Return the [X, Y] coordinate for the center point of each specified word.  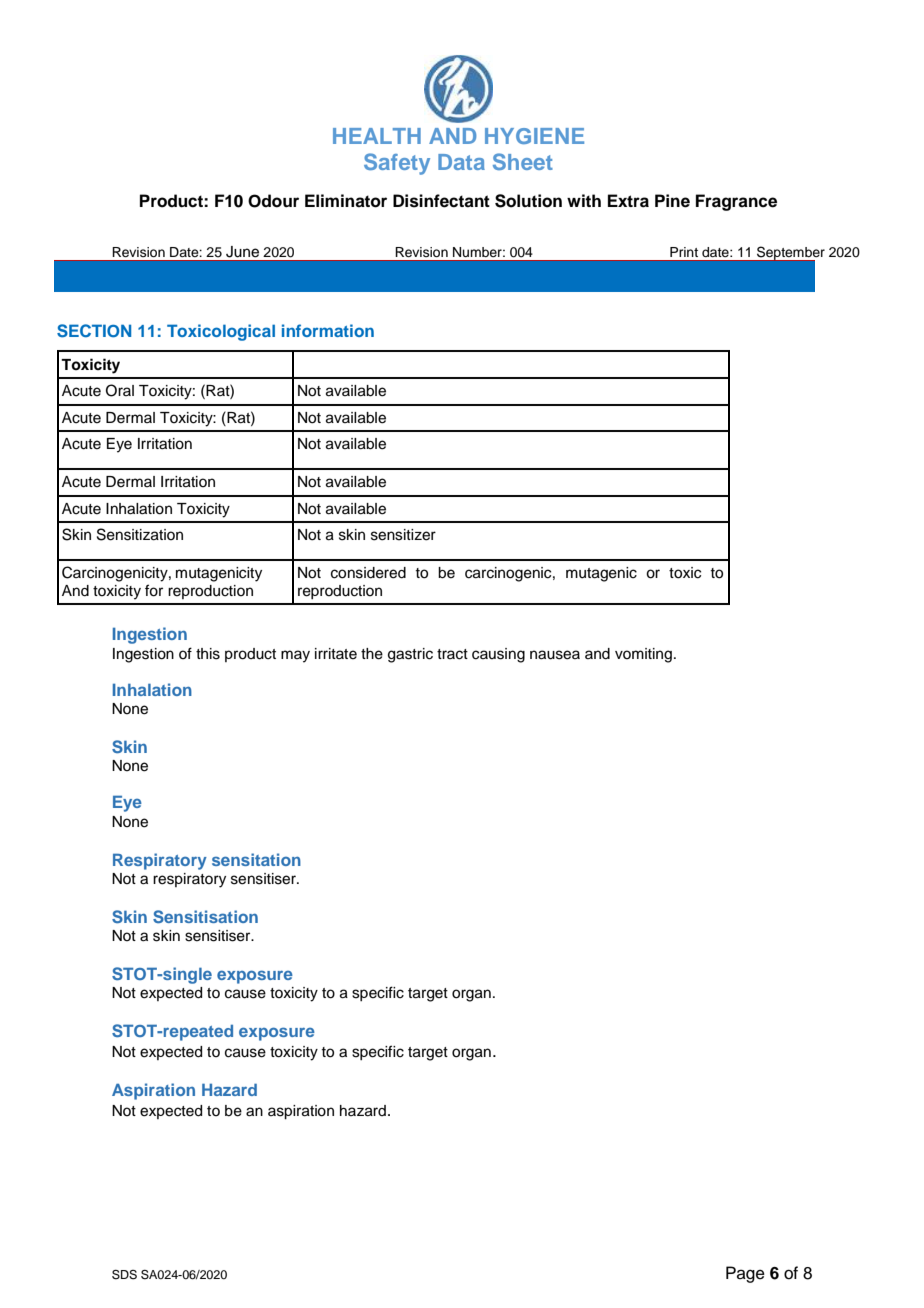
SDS [124, 1275]
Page [745, 1274]
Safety [397, 164]
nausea [555, 655]
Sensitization [140, 534]
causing [498, 655]
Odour [273, 201]
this [208, 654]
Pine [672, 201]
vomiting [643, 655]
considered [368, 573]
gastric [410, 655]
